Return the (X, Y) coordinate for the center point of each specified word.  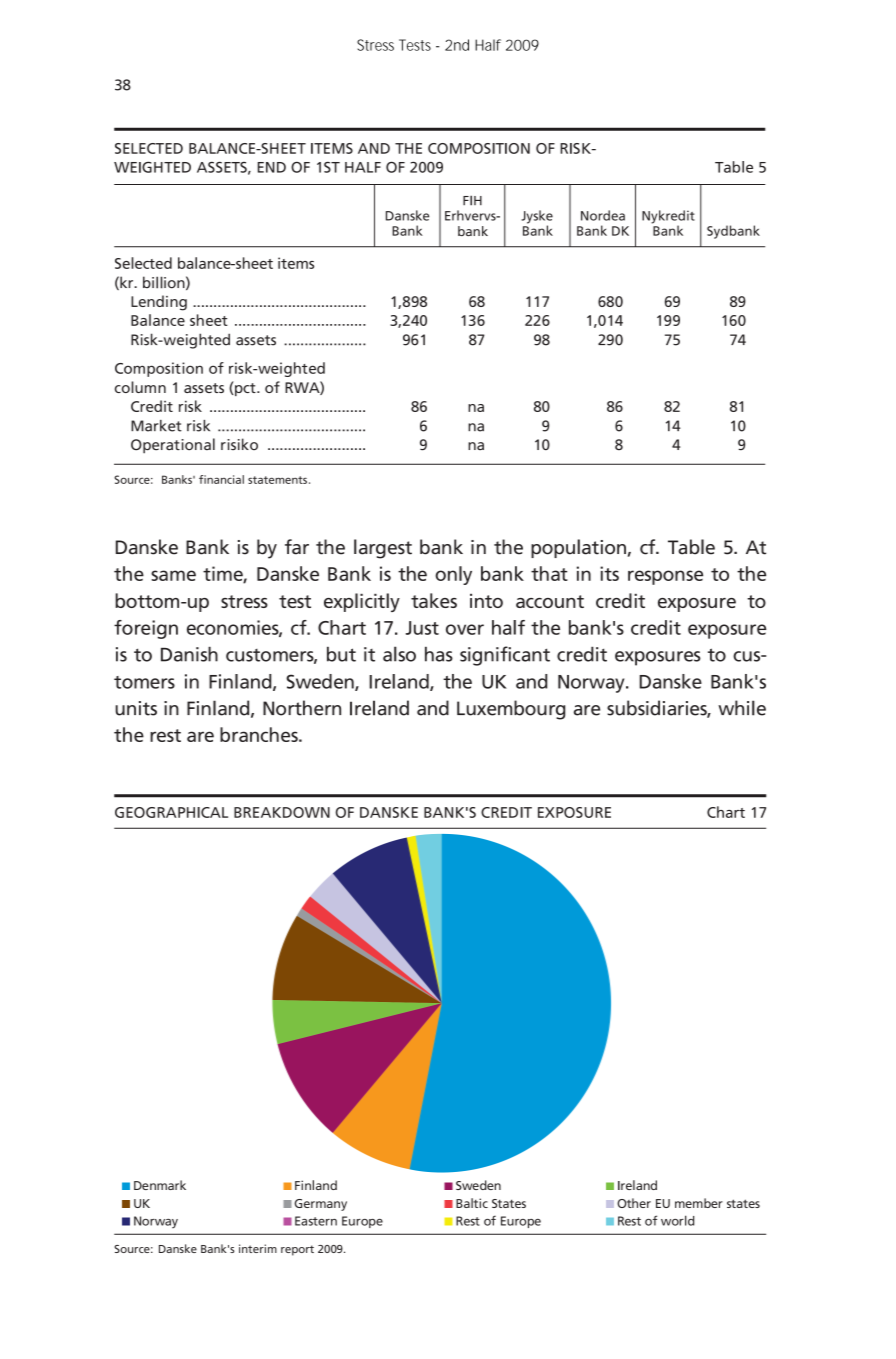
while (742, 708)
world (677, 1220)
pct (245, 388)
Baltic (472, 1203)
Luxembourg (511, 710)
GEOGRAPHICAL (171, 812)
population (578, 548)
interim (258, 1248)
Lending (159, 303)
